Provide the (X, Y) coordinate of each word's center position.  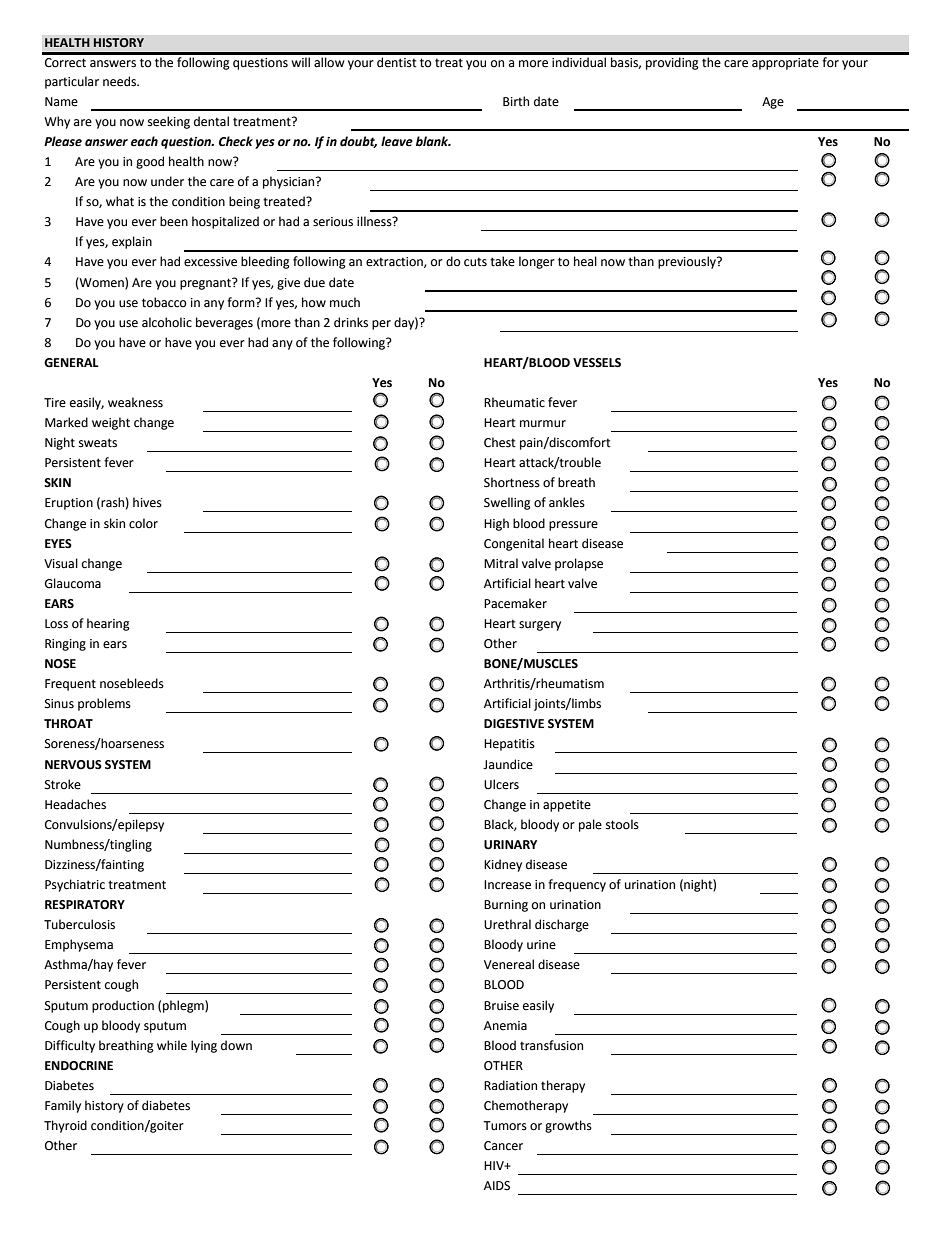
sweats (98, 443)
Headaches (75, 804)
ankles (567, 502)
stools (622, 824)
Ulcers (501, 784)
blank (433, 141)
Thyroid (65, 1126)
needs (120, 81)
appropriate (785, 64)
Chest (500, 442)
